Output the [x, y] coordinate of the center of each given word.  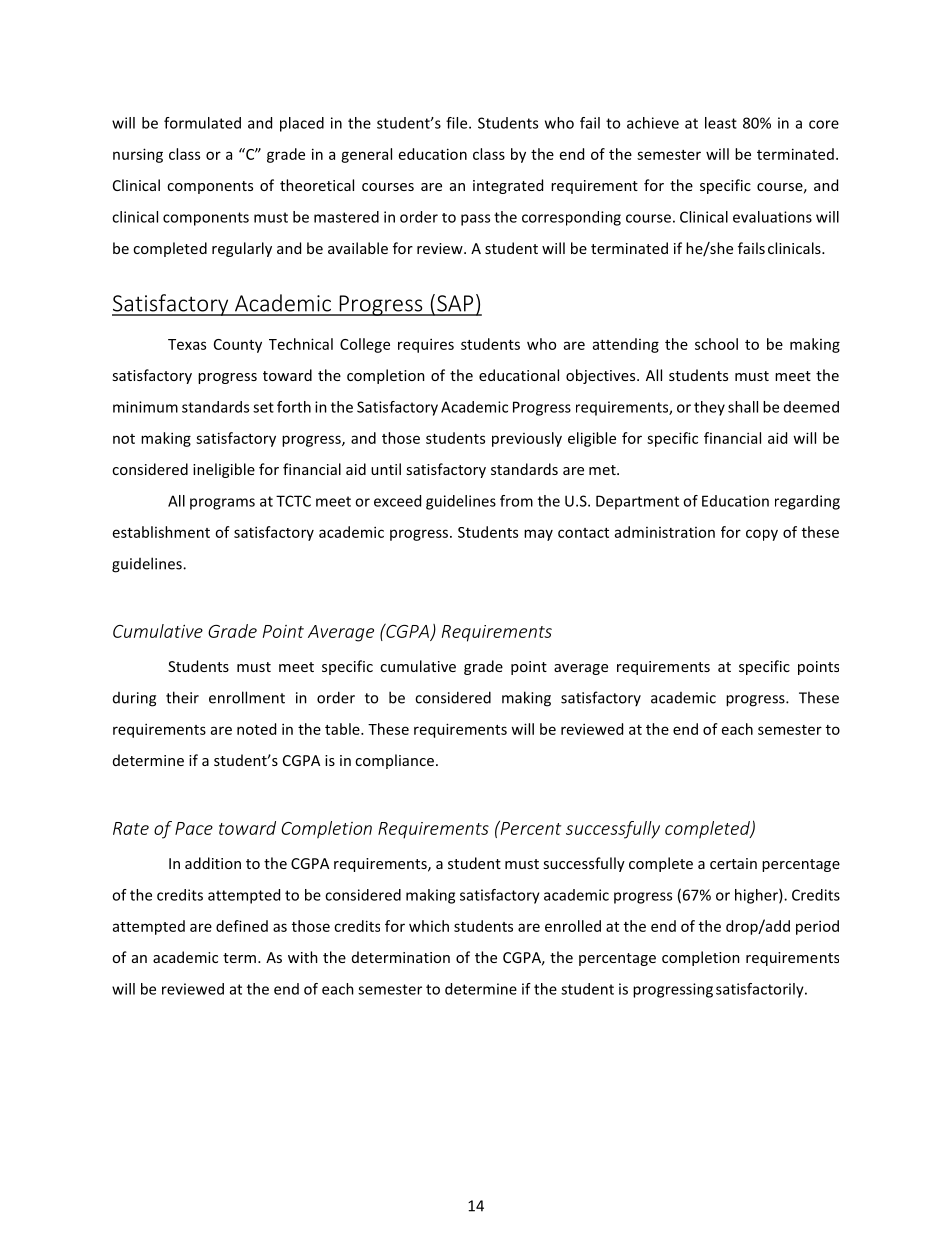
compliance [394, 761]
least [721, 123]
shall [743, 407]
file [458, 123]
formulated [202, 123]
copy [762, 535]
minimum [145, 407]
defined [242, 926]
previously [527, 439]
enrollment [247, 697]
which [429, 926]
